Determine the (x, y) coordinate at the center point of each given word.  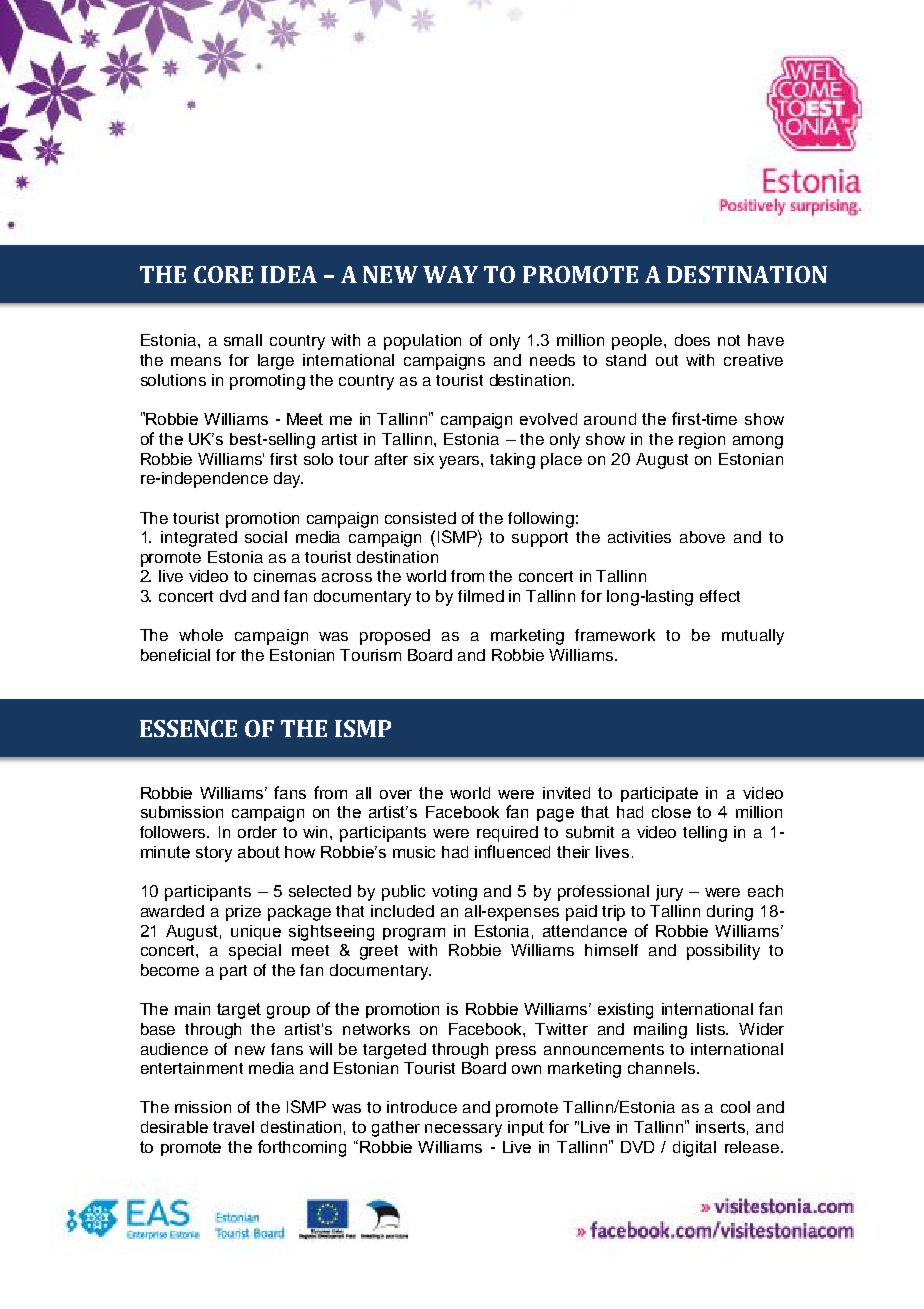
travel (233, 1127)
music (414, 852)
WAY (450, 274)
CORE (223, 274)
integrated (199, 539)
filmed (481, 596)
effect (720, 596)
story (214, 854)
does (692, 340)
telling (705, 834)
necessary (463, 1130)
